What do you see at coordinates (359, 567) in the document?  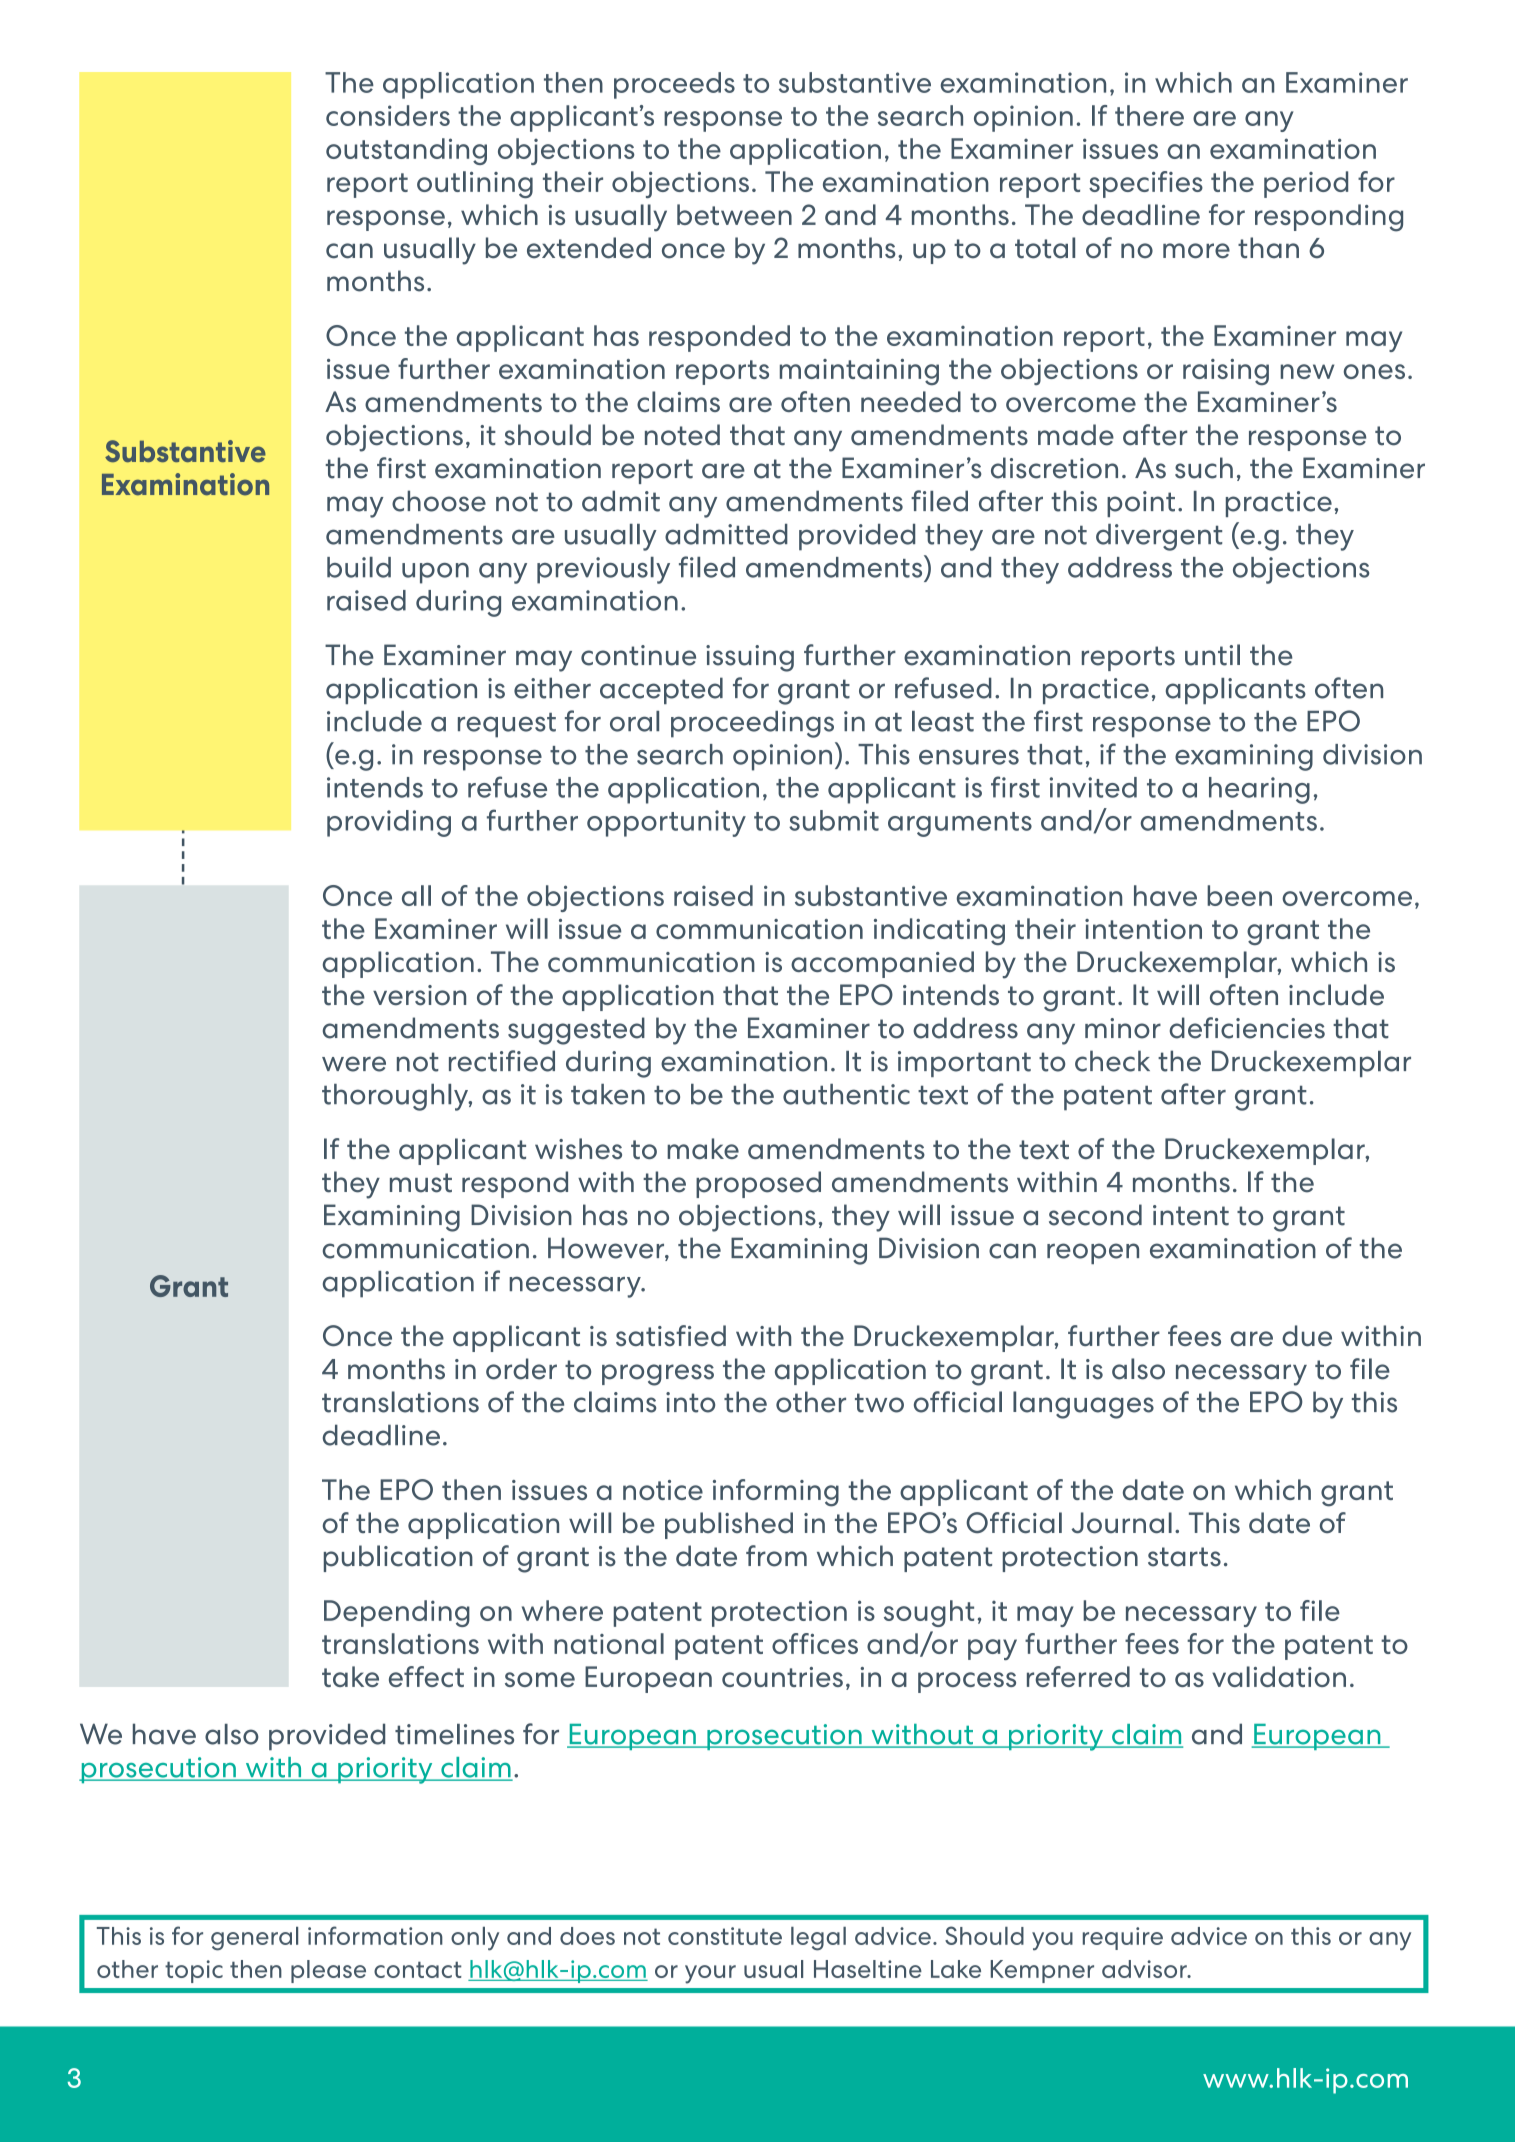 I see `build` at bounding box center [359, 567].
